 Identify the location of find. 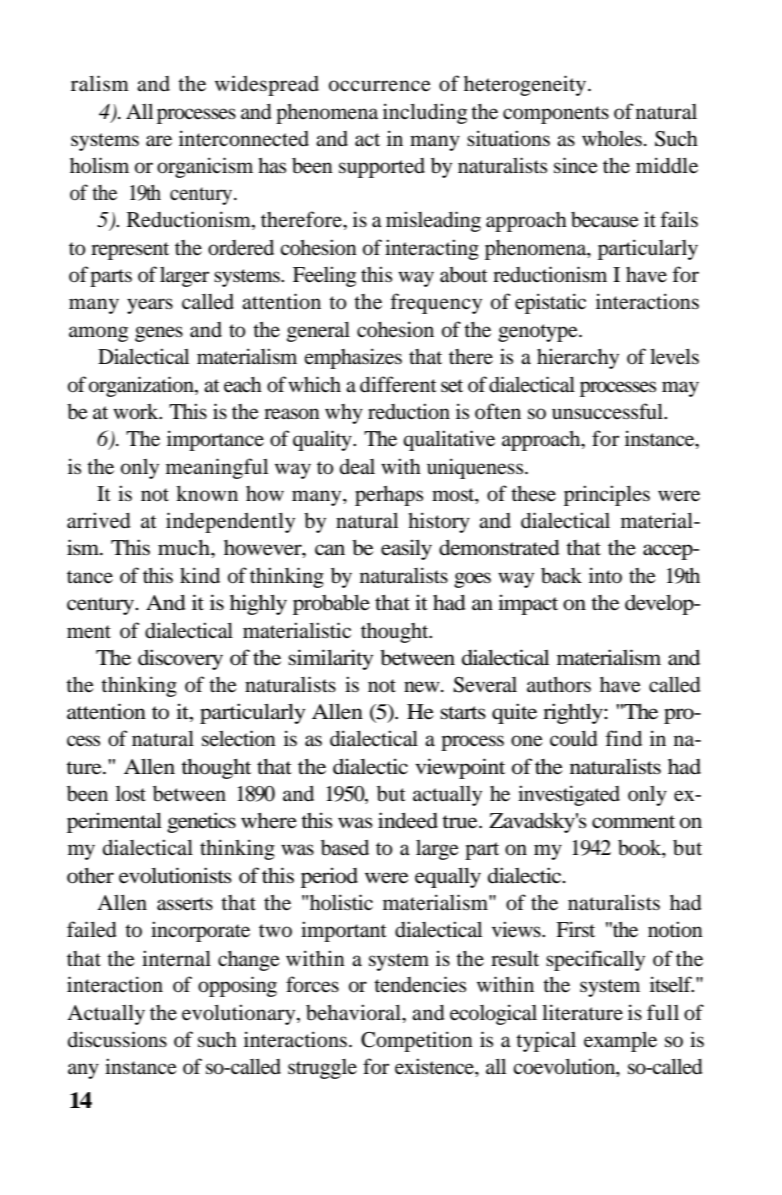
(623, 738).
